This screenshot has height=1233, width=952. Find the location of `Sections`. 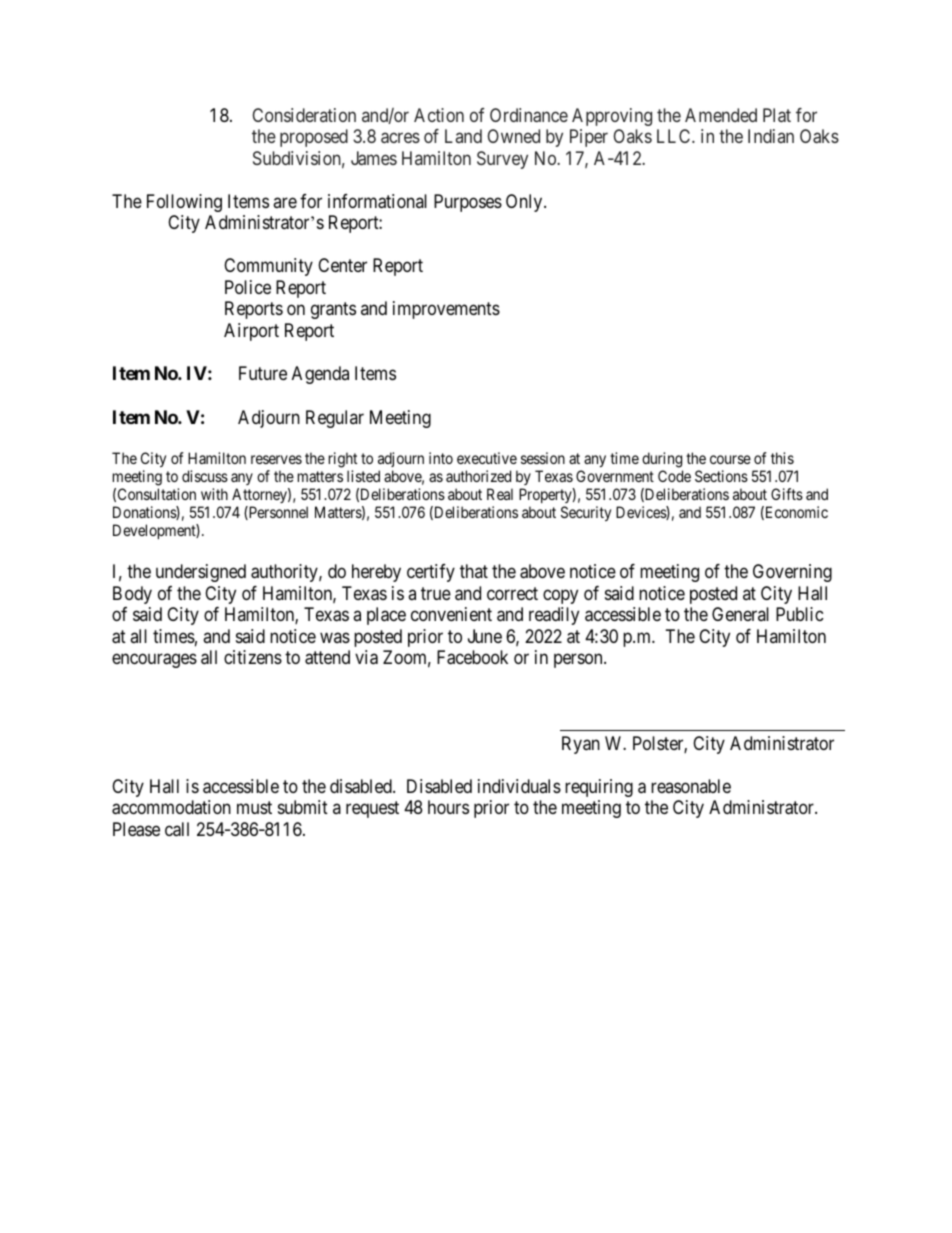

Sections is located at coordinates (721, 476).
